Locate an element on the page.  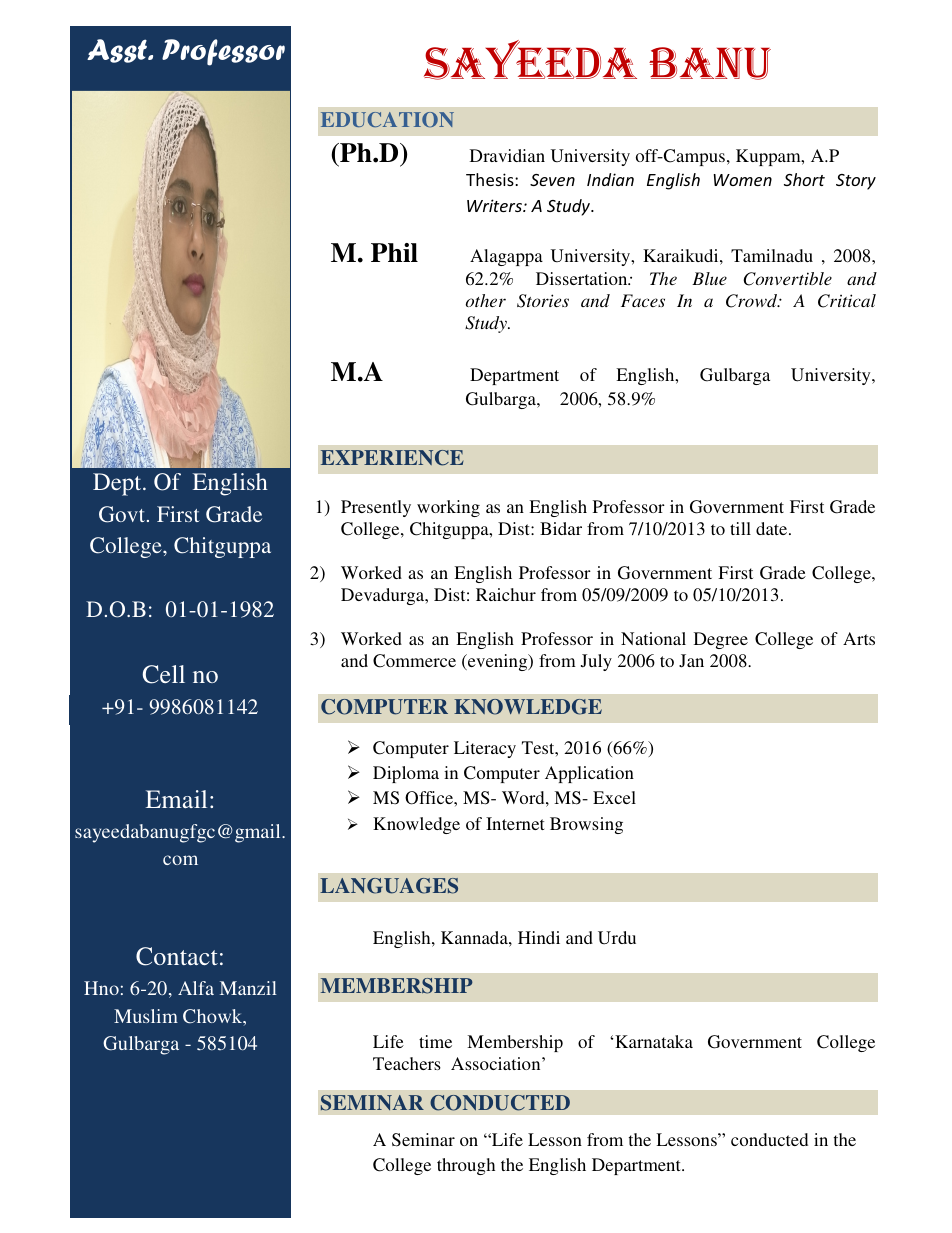
Muslim is located at coordinates (146, 1016).
